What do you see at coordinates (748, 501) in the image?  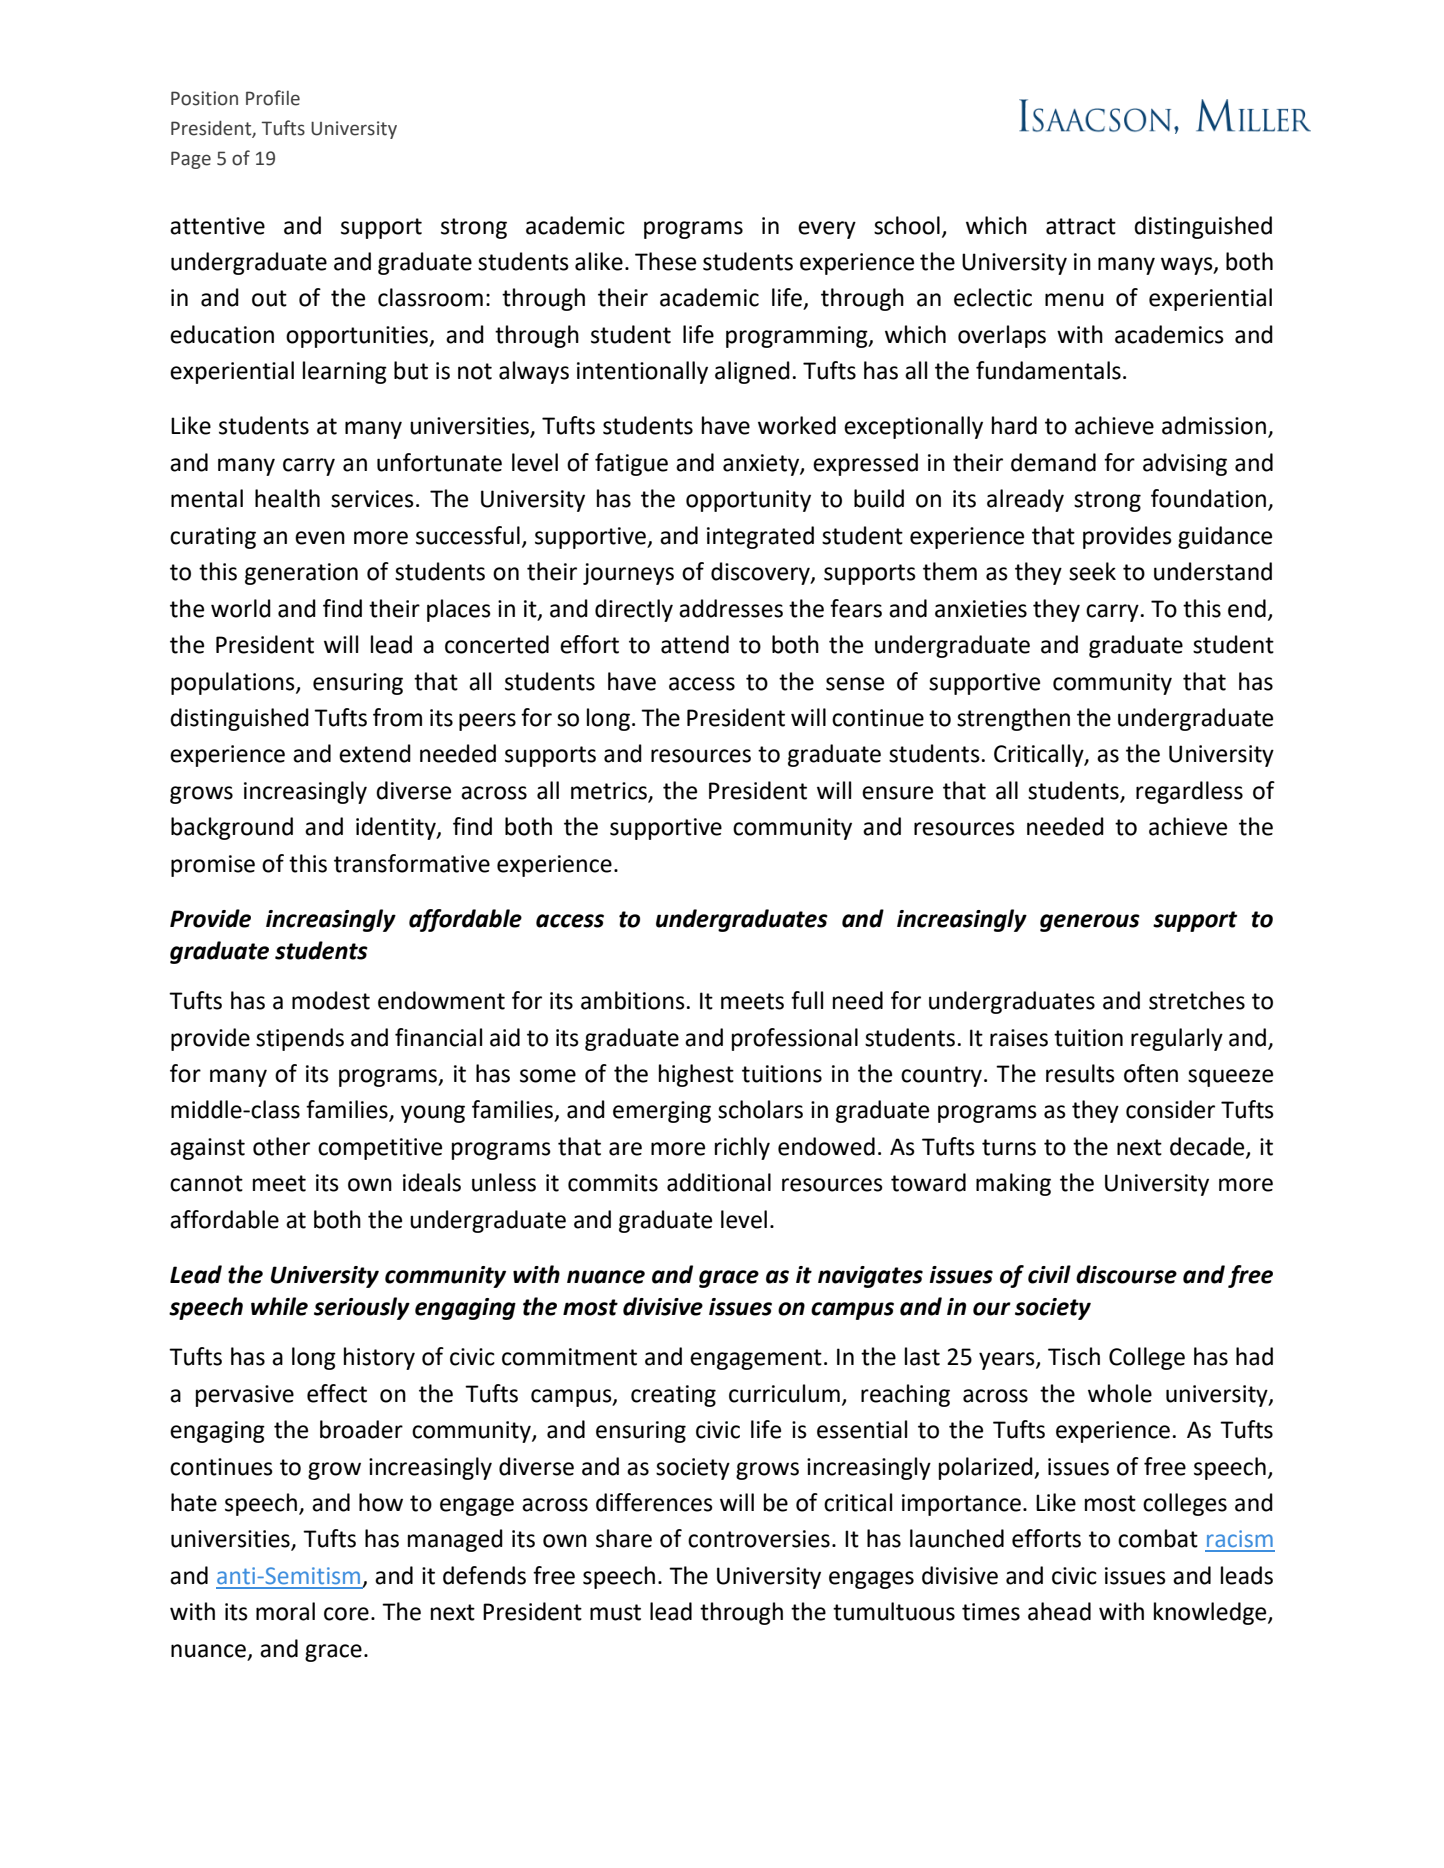 I see `opportunity` at bounding box center [748, 501].
